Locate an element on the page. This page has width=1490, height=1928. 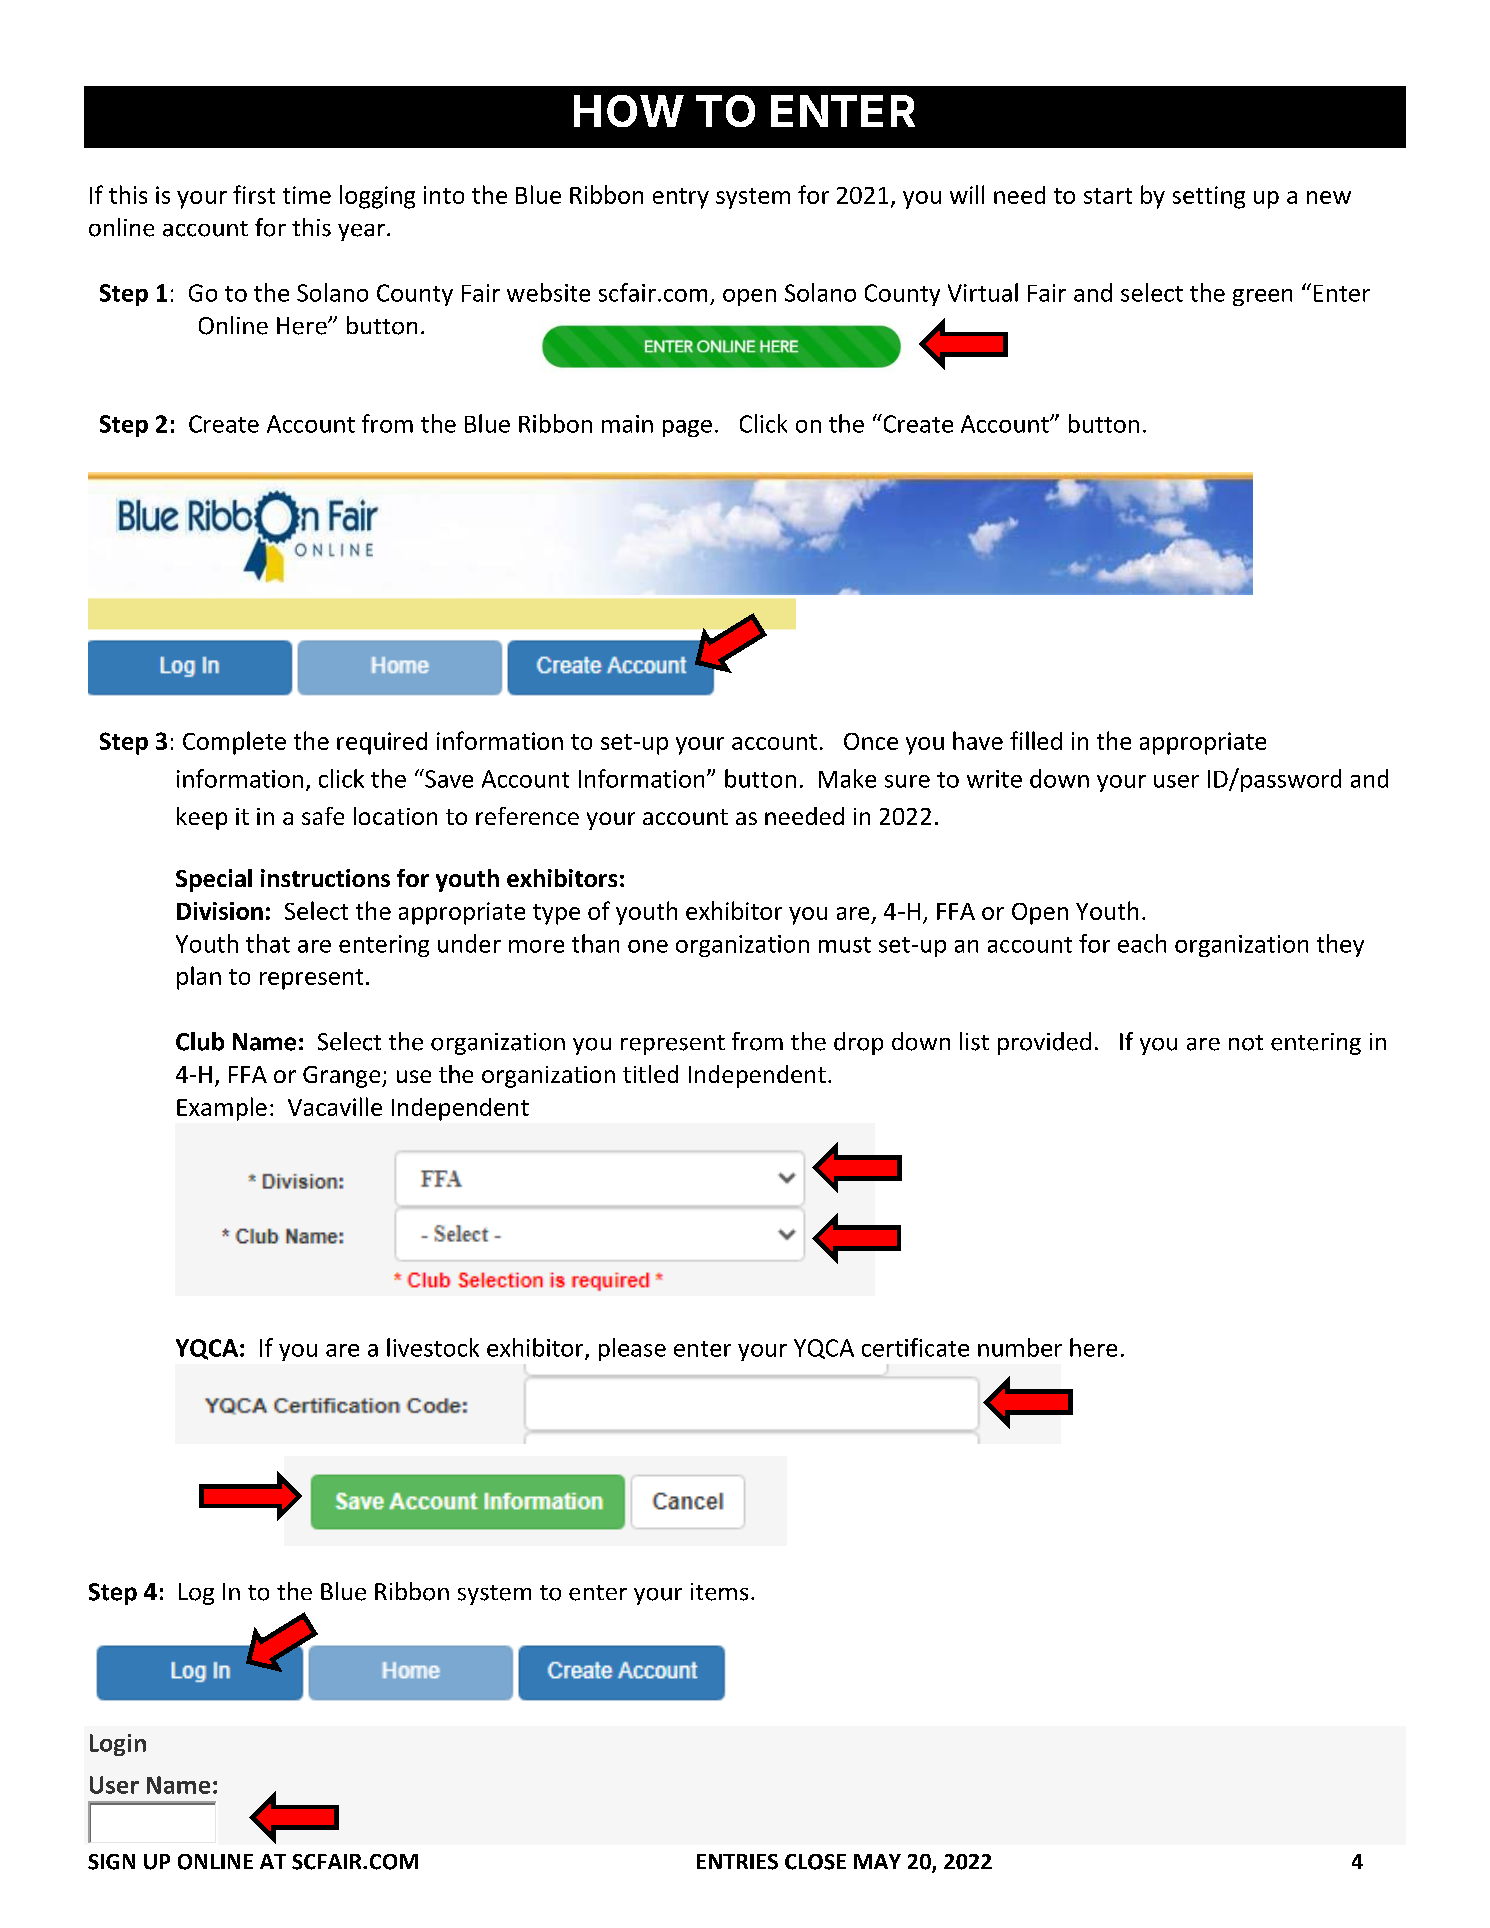
number is located at coordinates (1020, 1347).
